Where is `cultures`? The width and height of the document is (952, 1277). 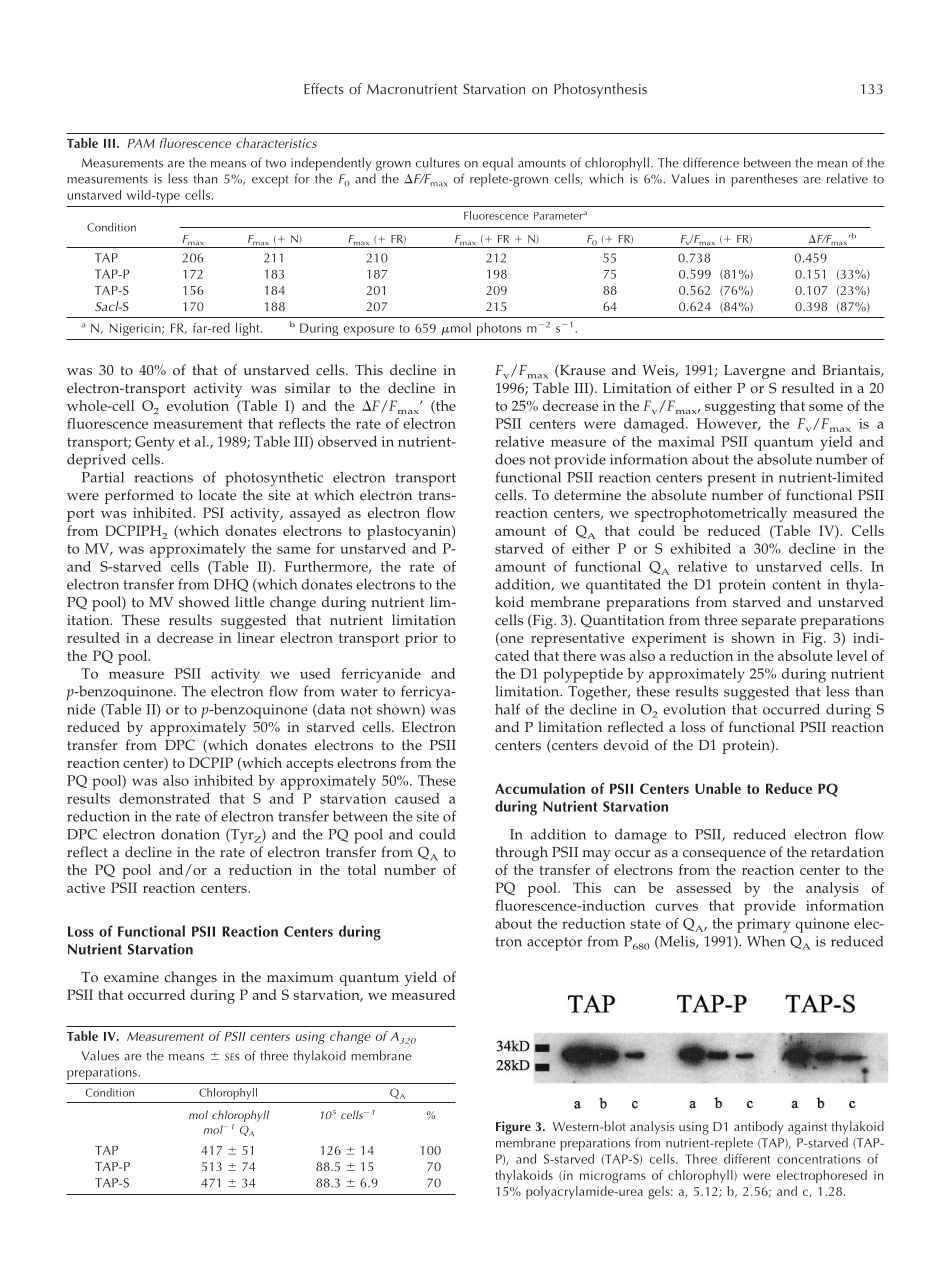
cultures is located at coordinates (438, 162).
